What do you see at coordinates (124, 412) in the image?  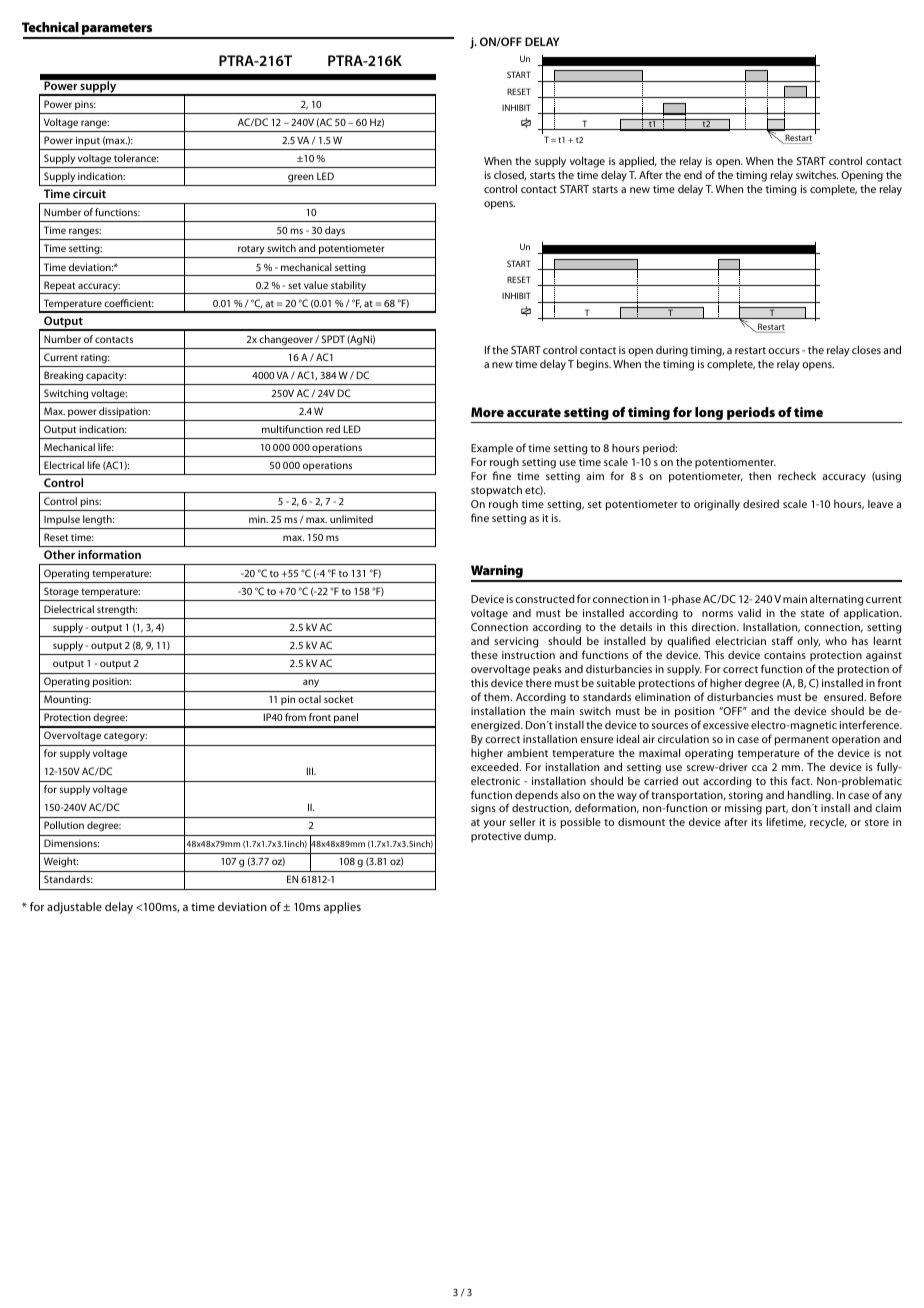 I see `dissipation` at bounding box center [124, 412].
